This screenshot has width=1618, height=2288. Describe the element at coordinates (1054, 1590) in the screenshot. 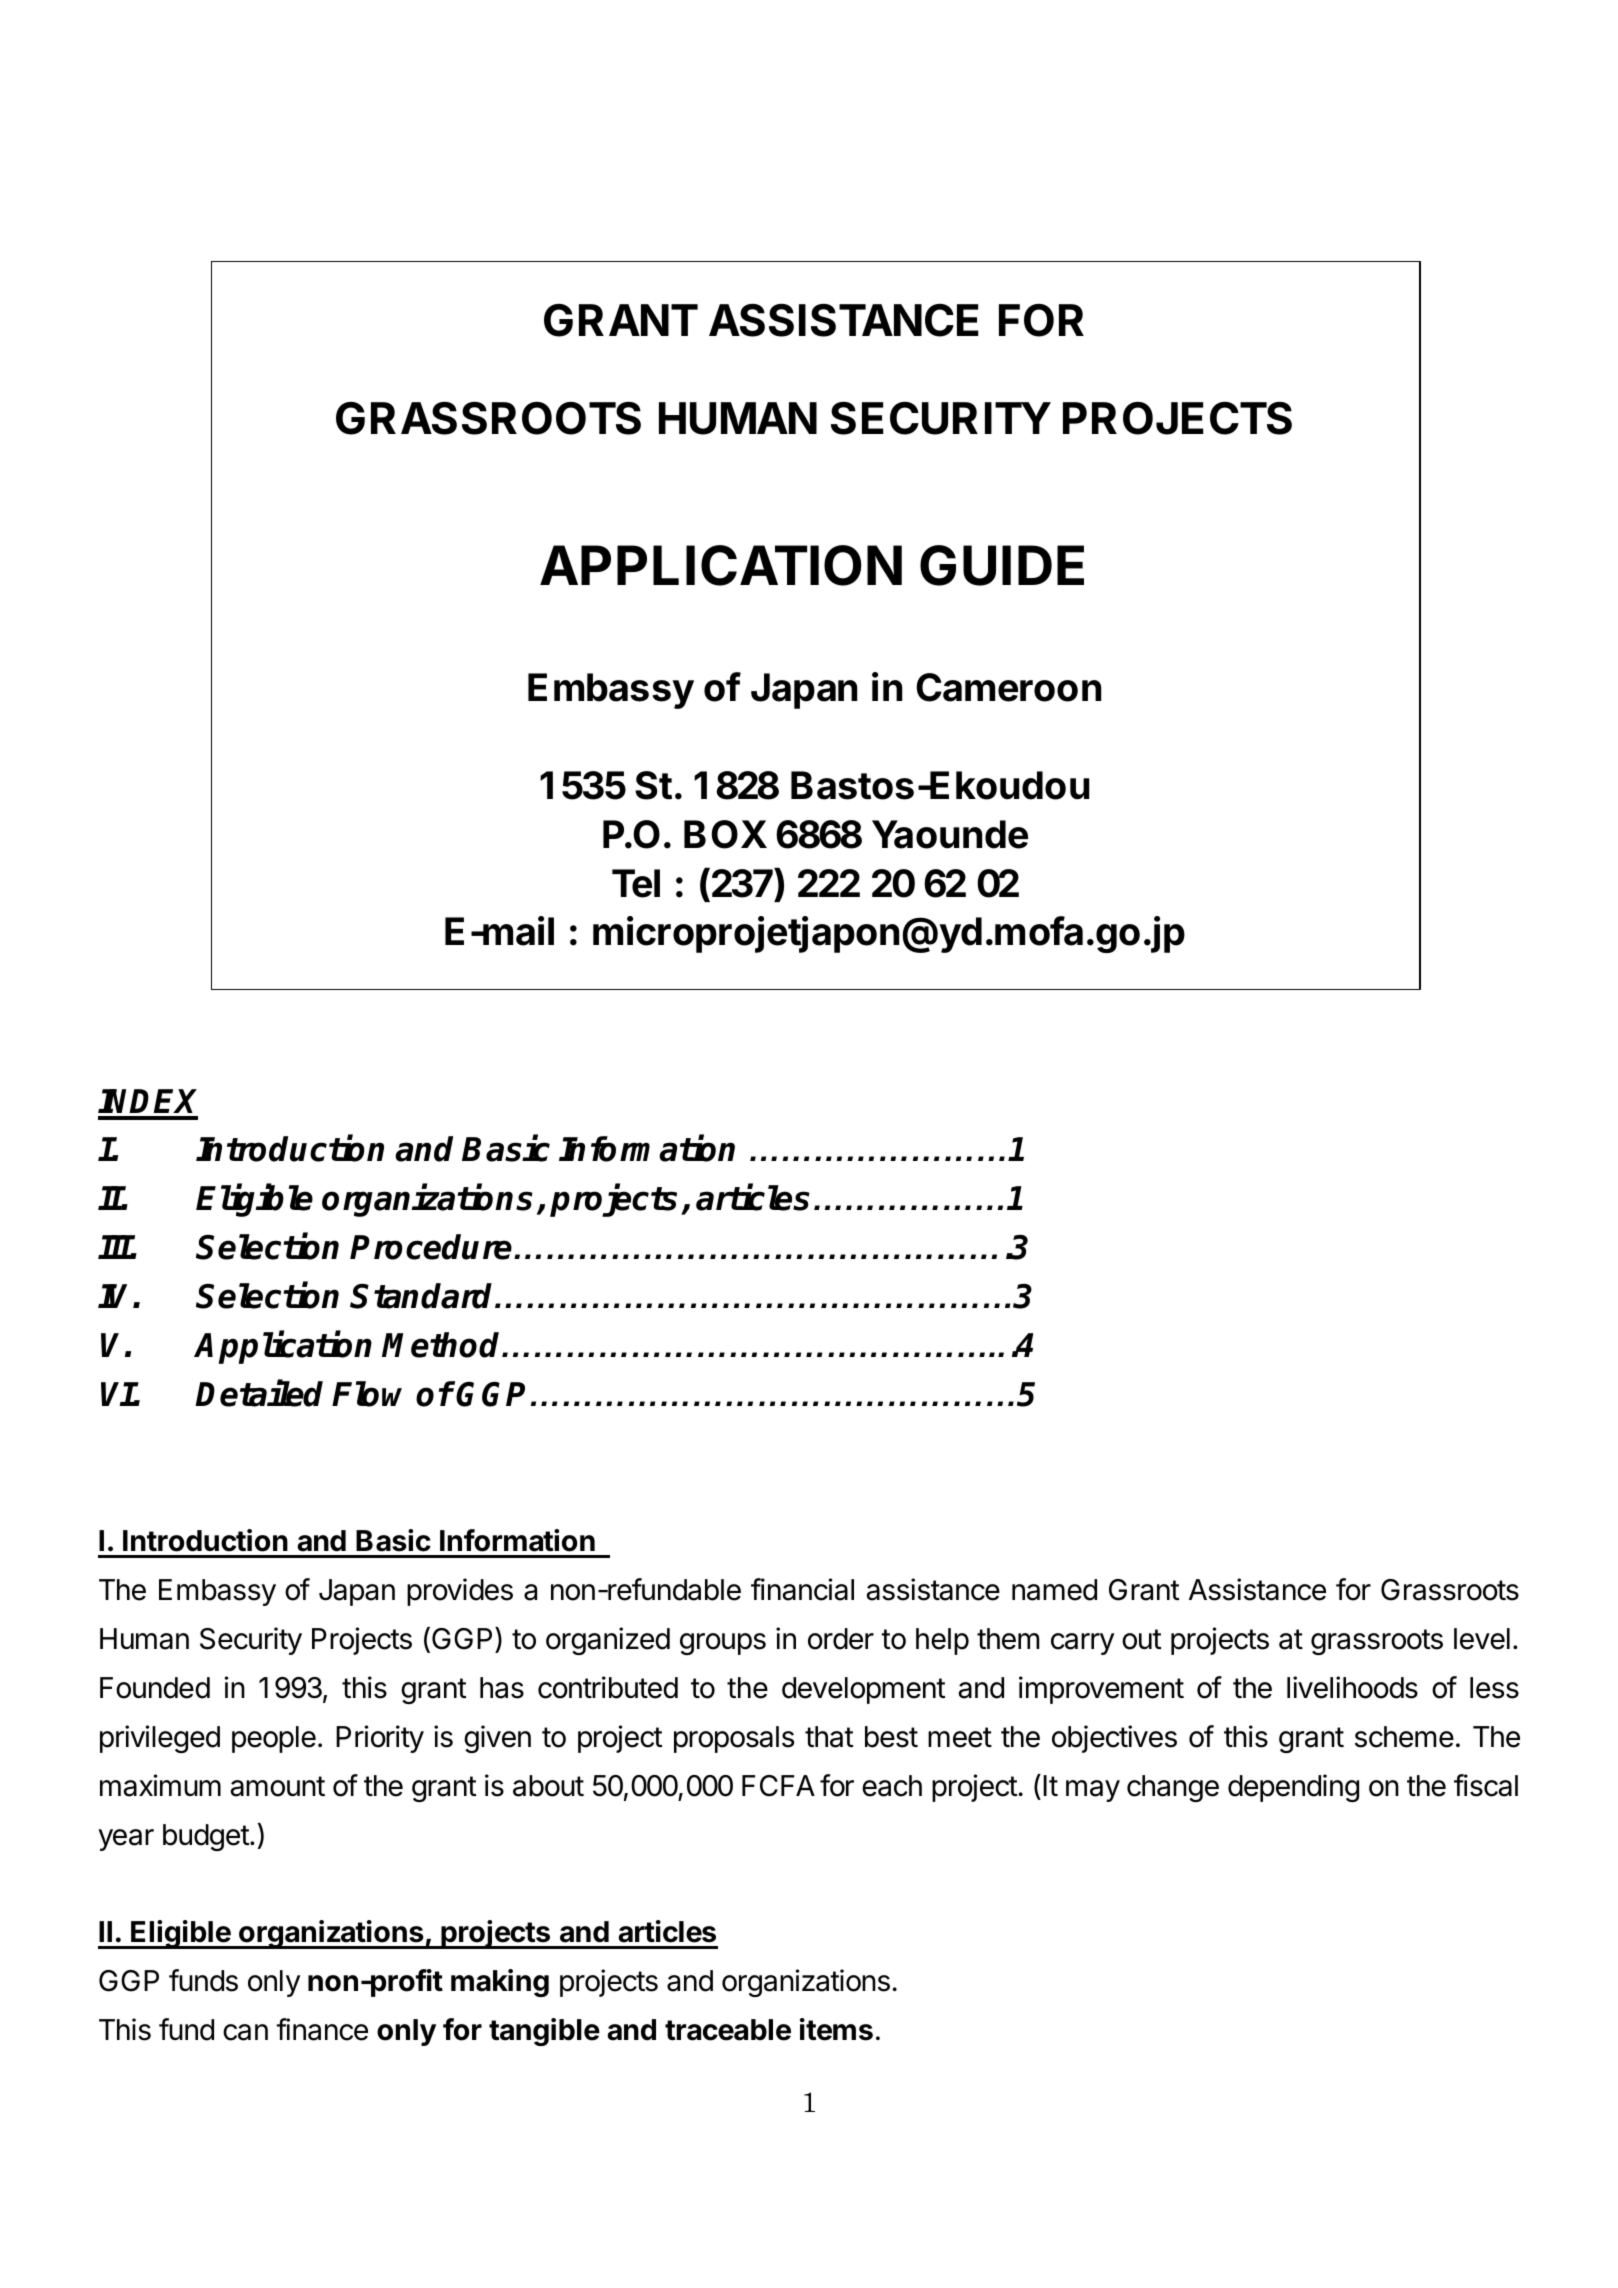

I see `named` at that location.
